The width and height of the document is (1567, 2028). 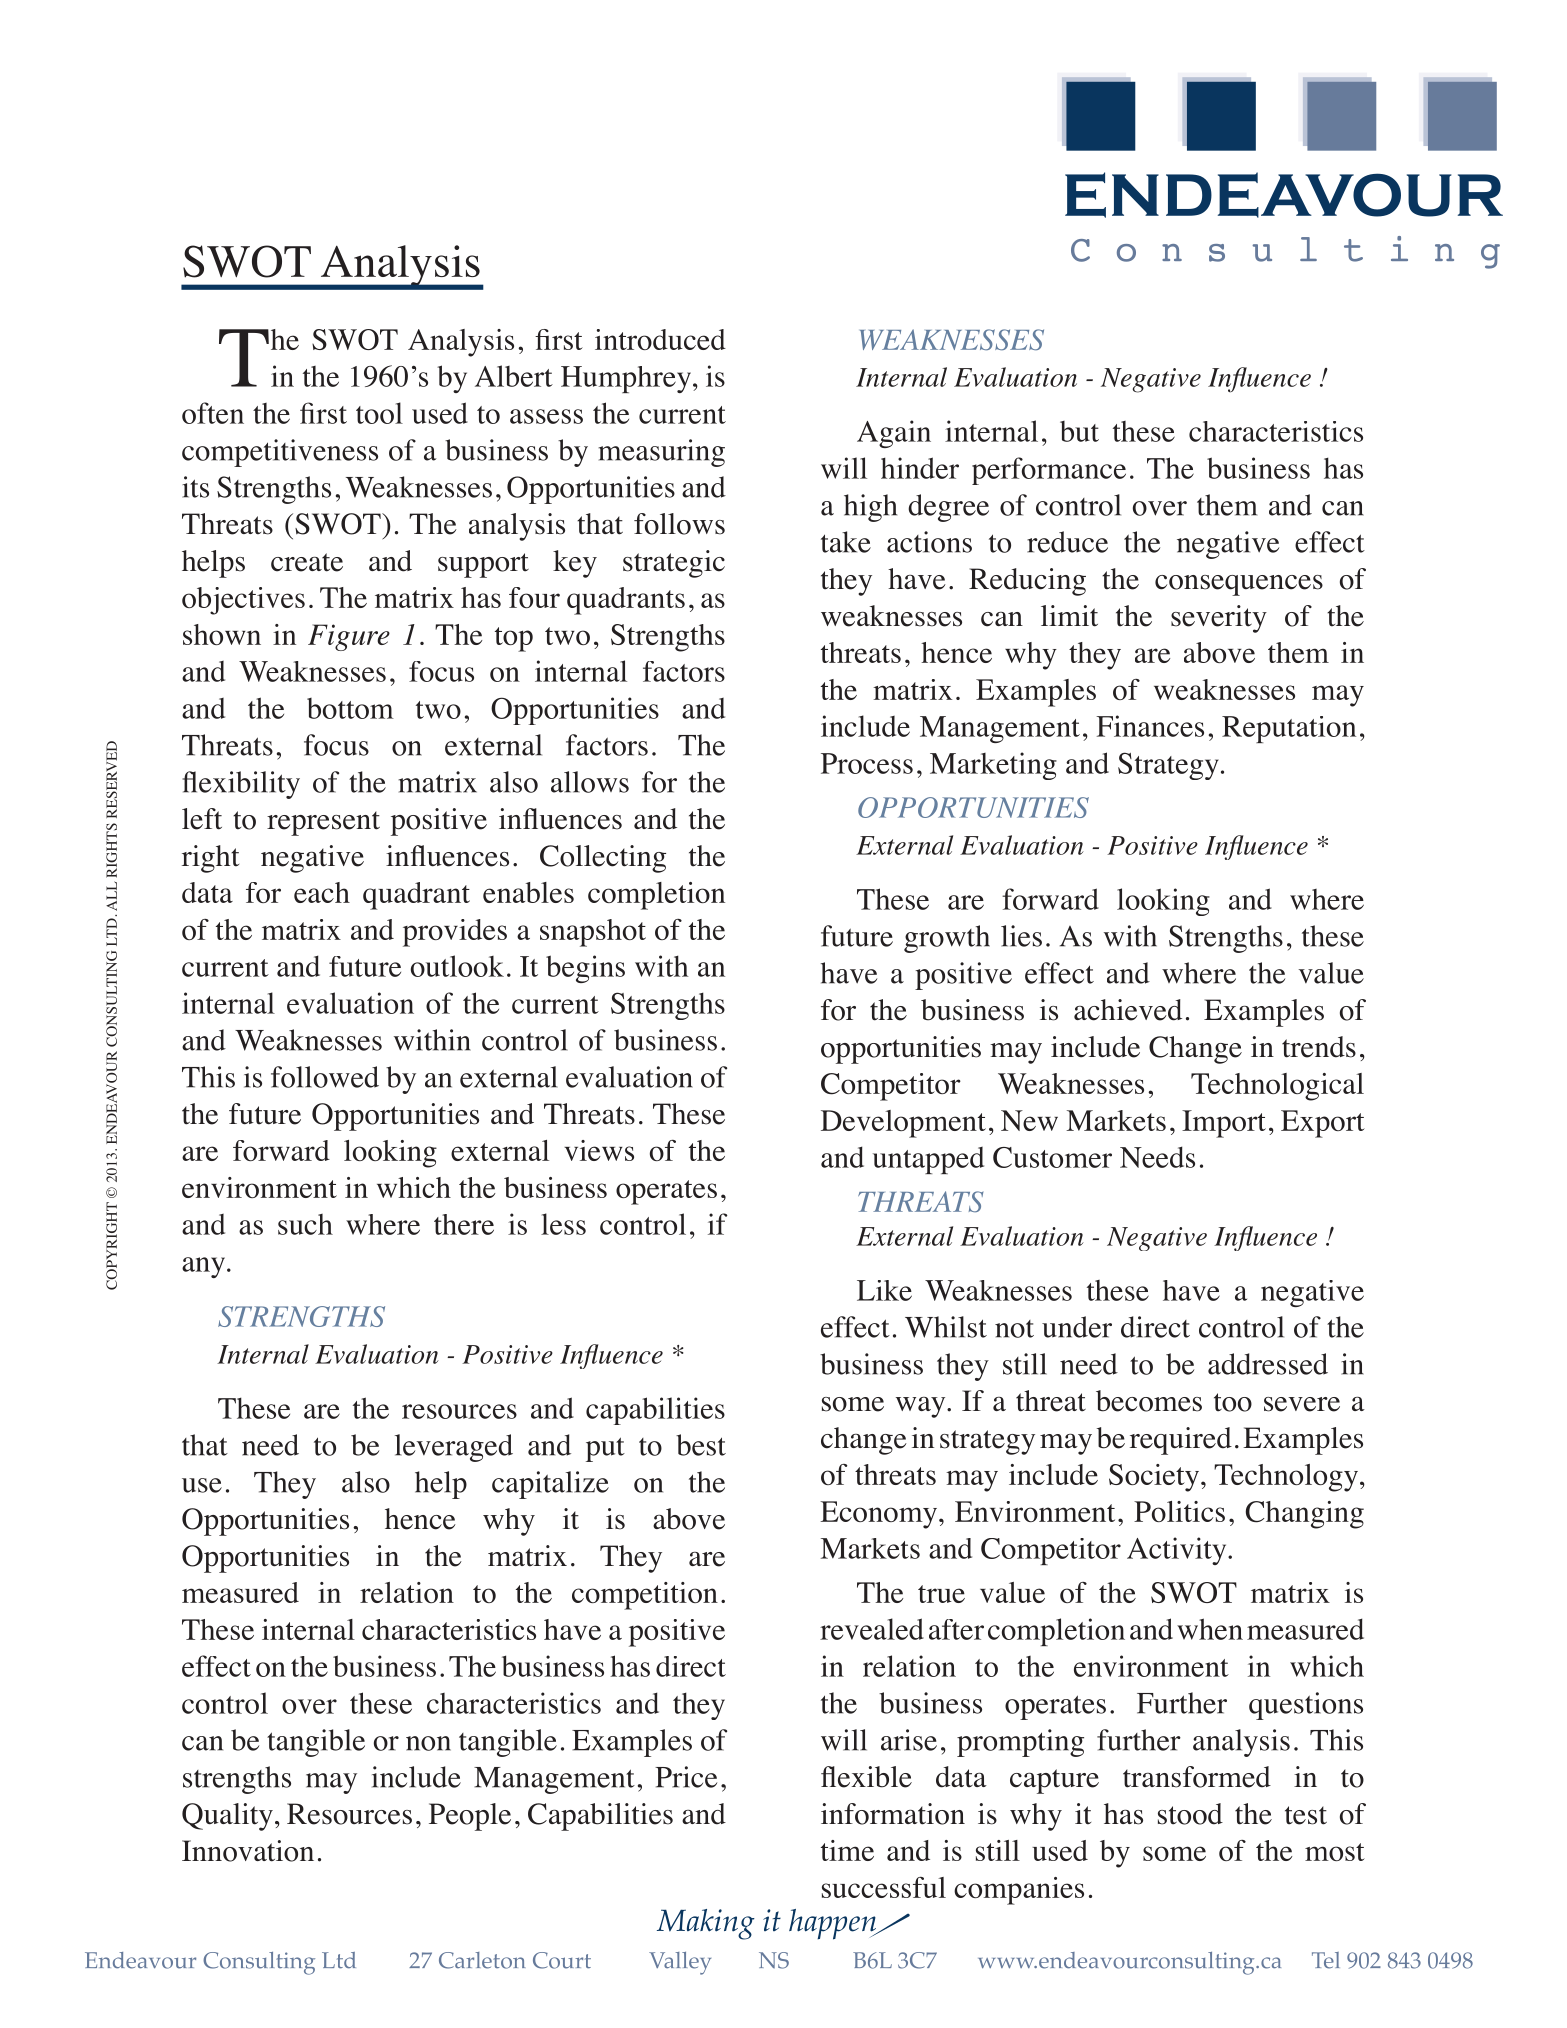 I want to click on introduced, so click(x=660, y=339).
